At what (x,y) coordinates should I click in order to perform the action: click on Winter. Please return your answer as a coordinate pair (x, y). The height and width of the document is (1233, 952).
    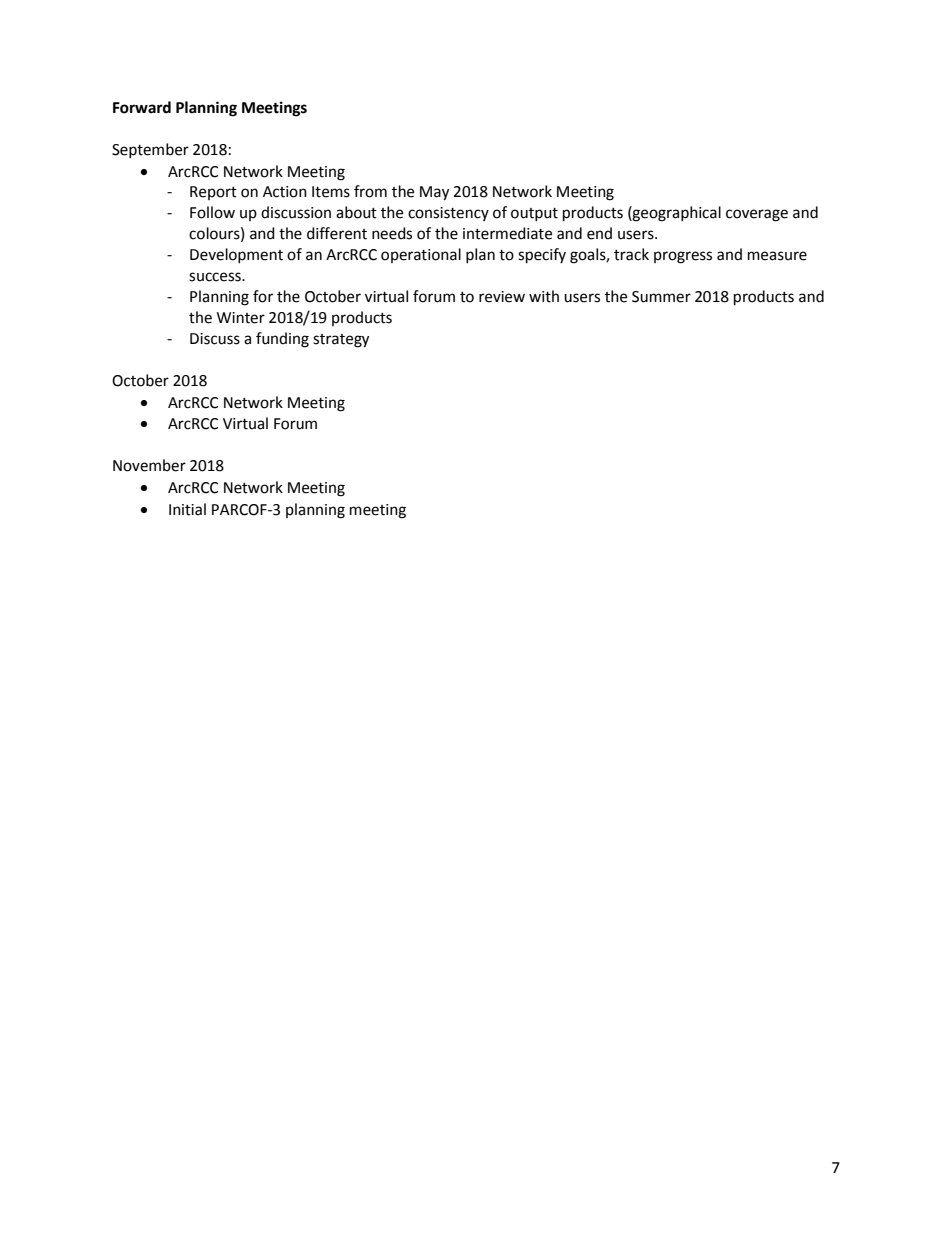
    Looking at the image, I should click on (241, 318).
